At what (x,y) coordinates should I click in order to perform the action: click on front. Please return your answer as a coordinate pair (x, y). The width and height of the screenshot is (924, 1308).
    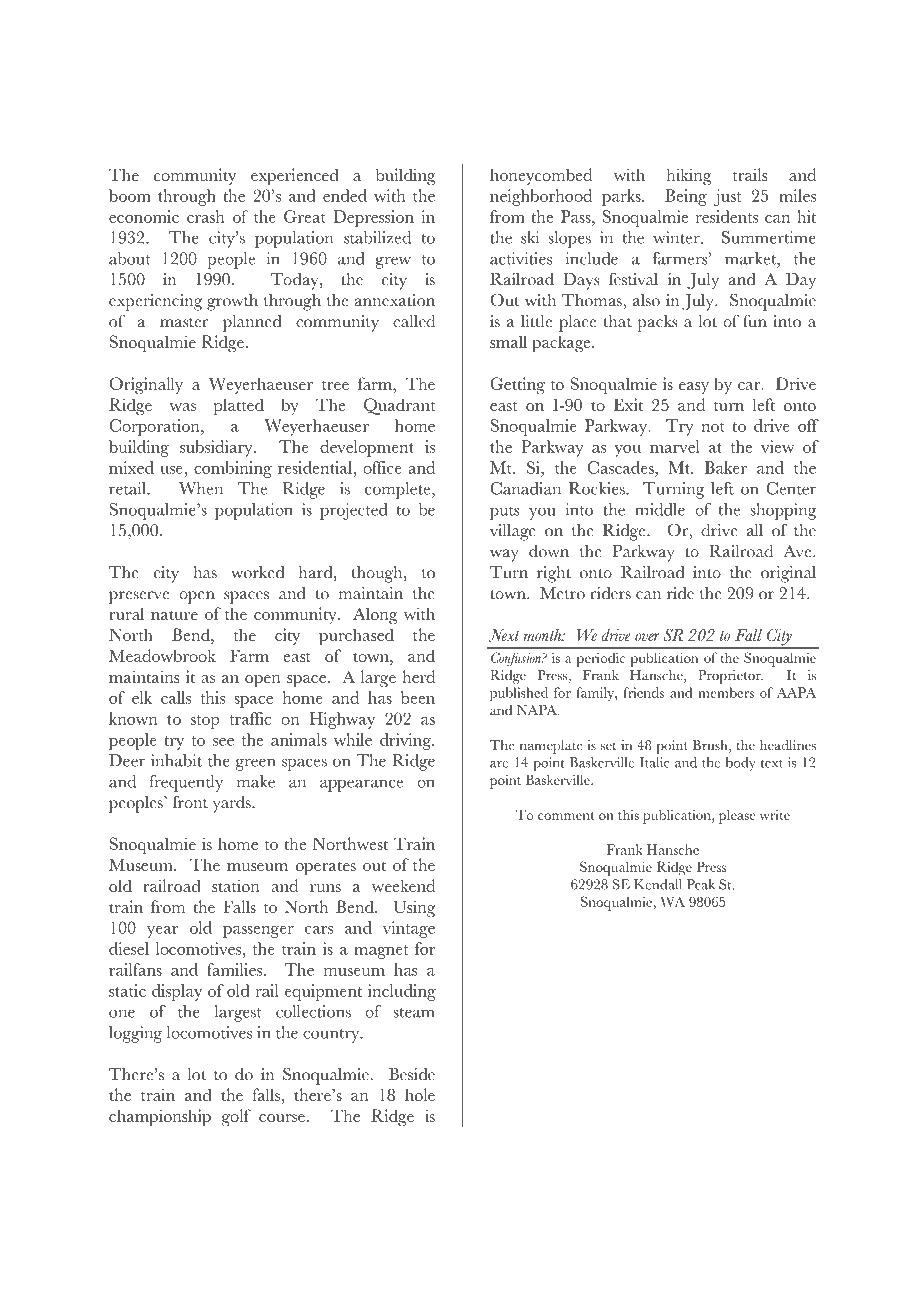
    Looking at the image, I should click on (190, 802).
